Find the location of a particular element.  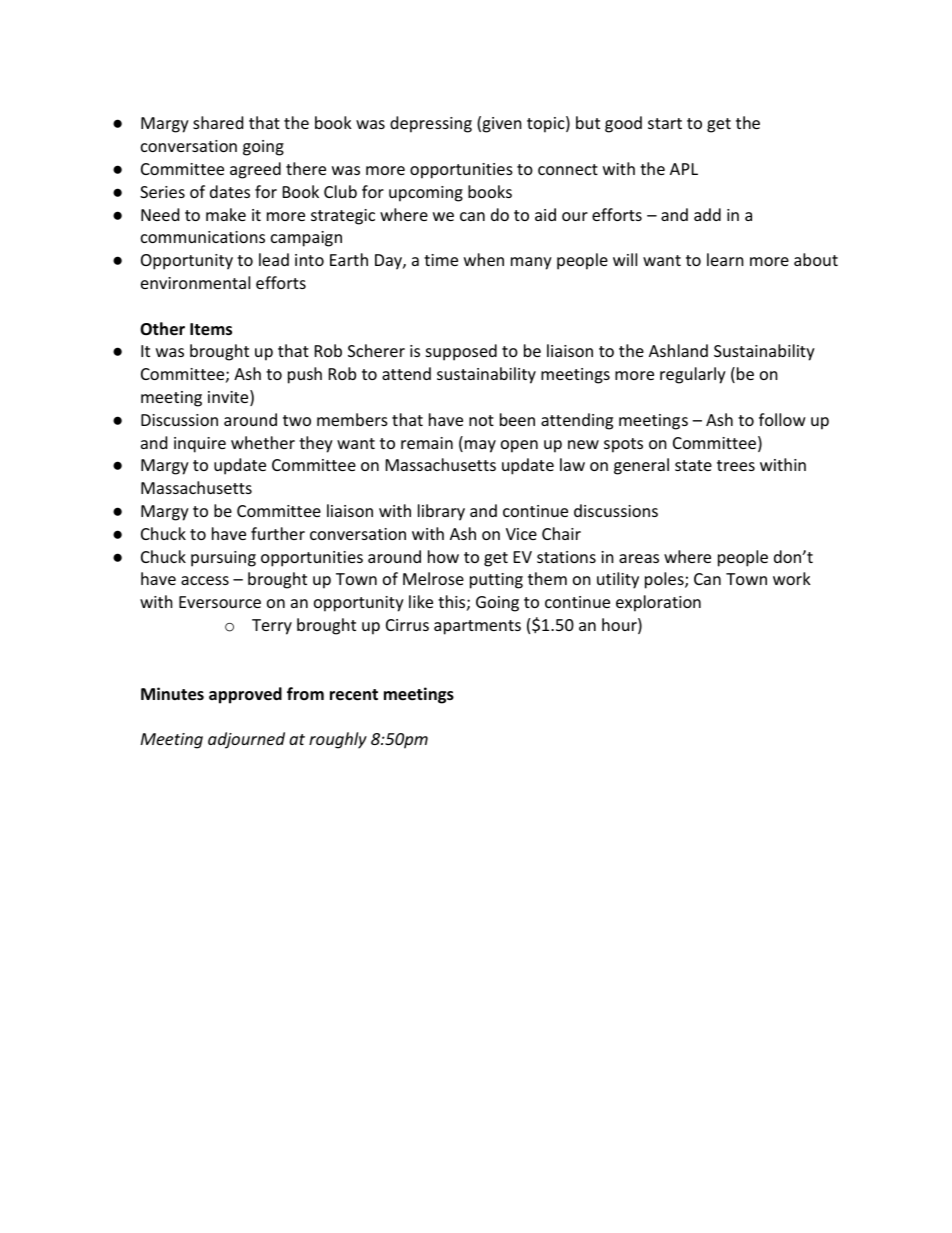

Ashland is located at coordinates (678, 350).
